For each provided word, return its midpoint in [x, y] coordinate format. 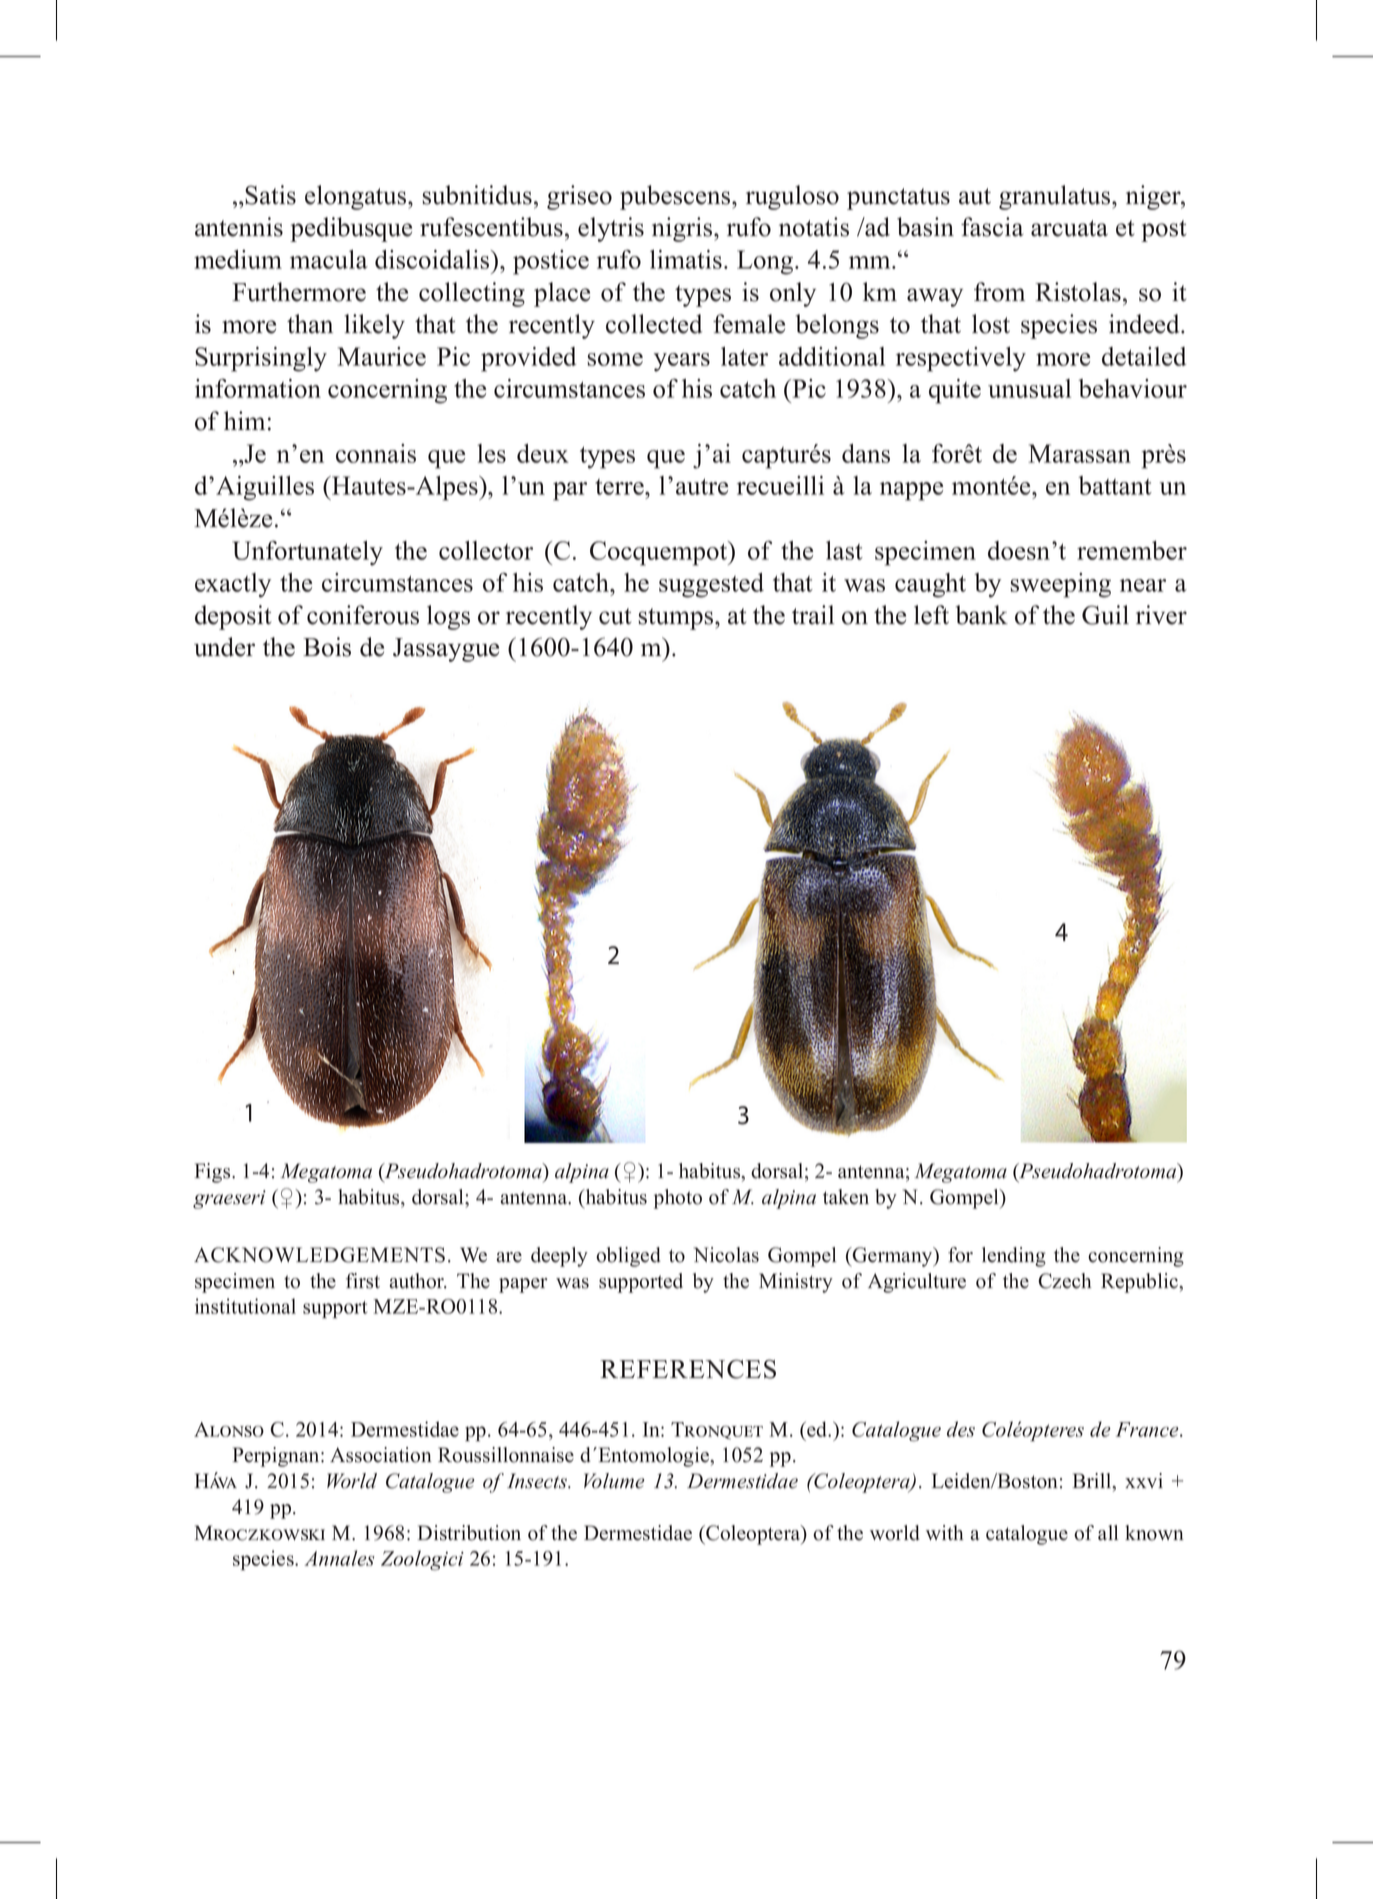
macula [329, 259]
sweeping [1060, 585]
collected [654, 324]
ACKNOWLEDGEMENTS [319, 1255]
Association [381, 1455]
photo [678, 1199]
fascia [992, 227]
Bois [327, 647]
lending [1014, 1257]
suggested [711, 585]
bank [982, 615]
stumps [677, 619]
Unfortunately [307, 553]
